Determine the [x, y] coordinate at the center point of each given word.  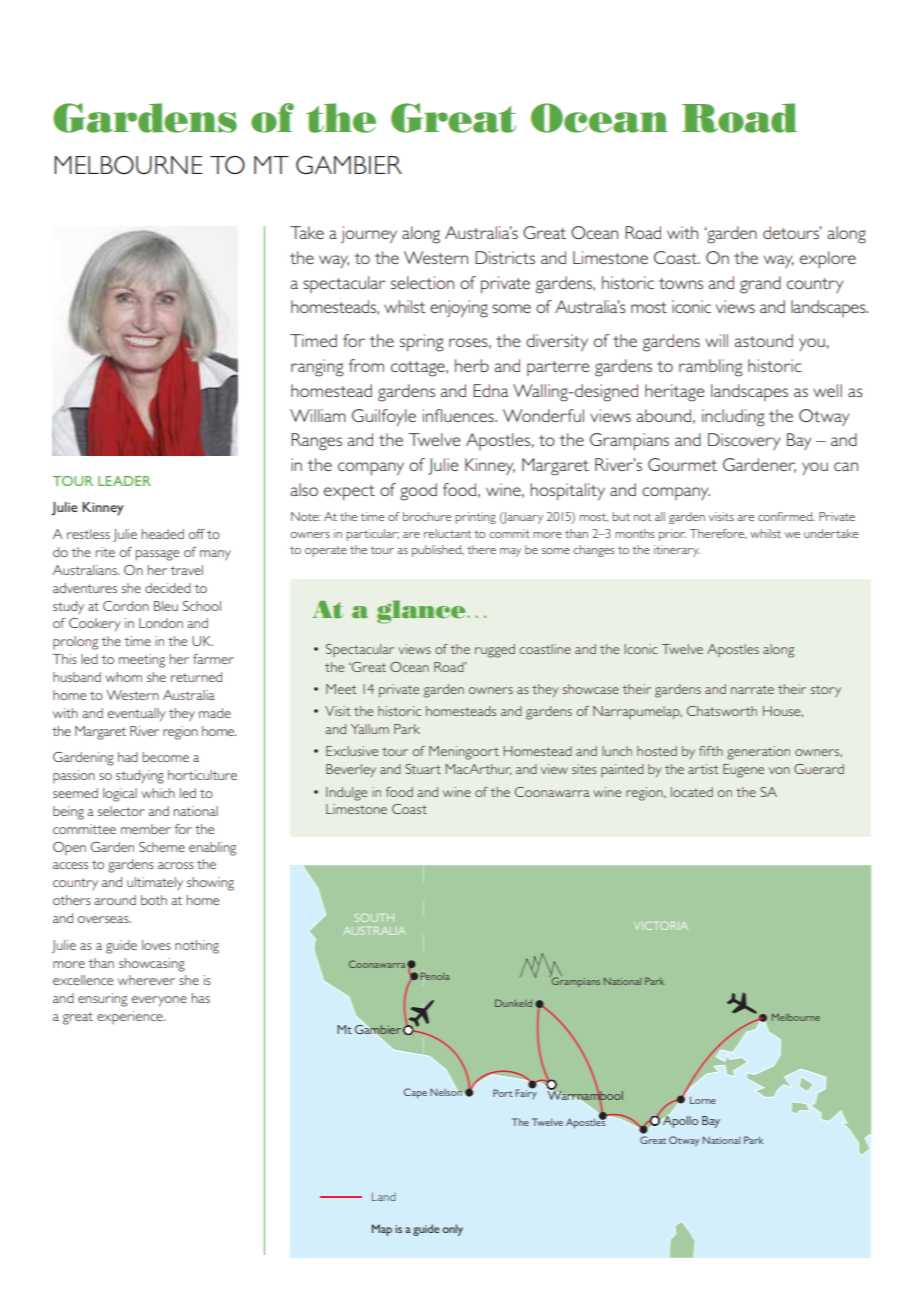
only [452, 1230]
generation [758, 753]
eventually [136, 715]
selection [422, 282]
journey [369, 235]
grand [760, 285]
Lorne [703, 1100]
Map [382, 1230]
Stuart [423, 769]
